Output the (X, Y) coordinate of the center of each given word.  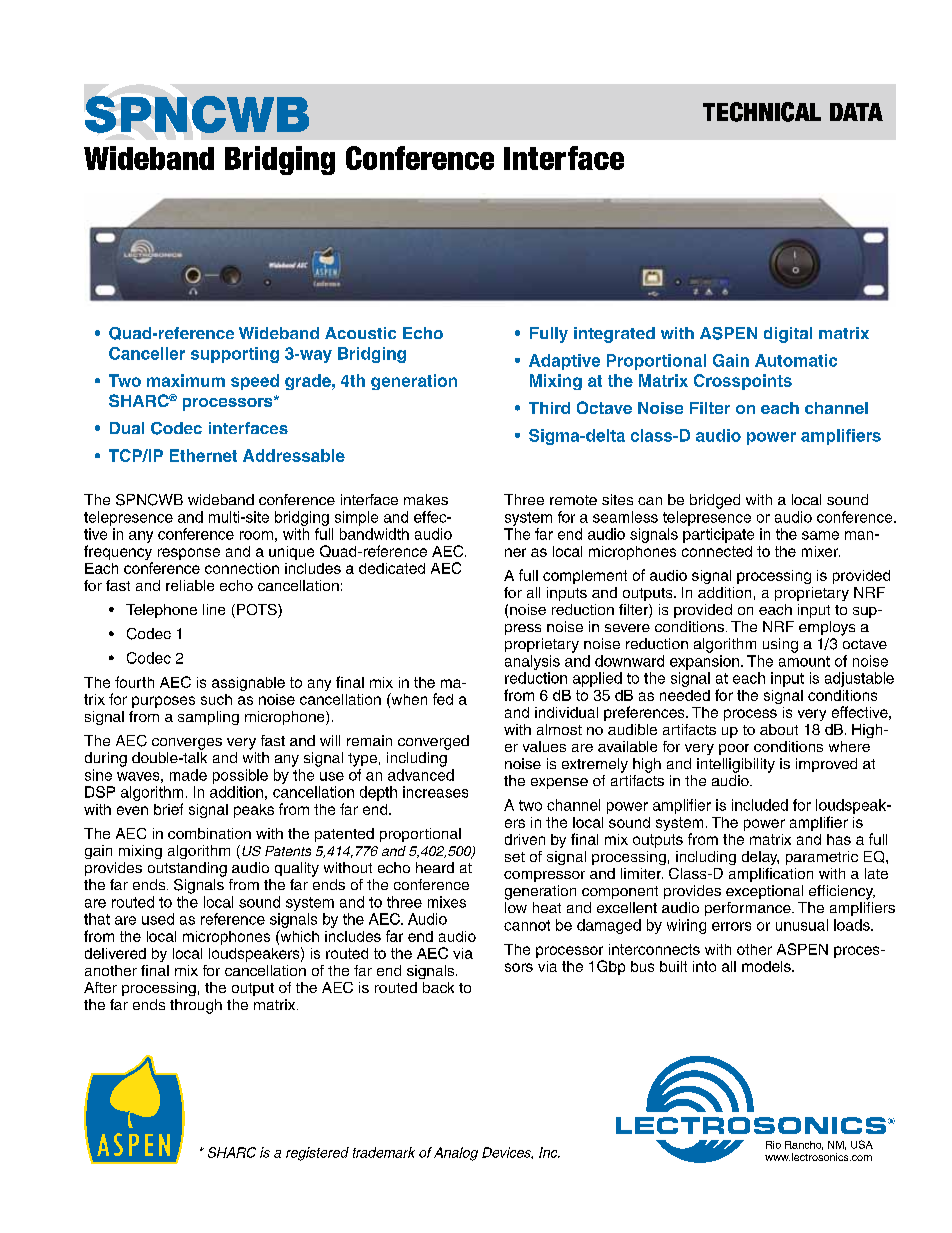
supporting (235, 355)
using (780, 645)
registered (317, 1154)
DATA (856, 112)
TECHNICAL (762, 112)
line (214, 609)
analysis (532, 662)
